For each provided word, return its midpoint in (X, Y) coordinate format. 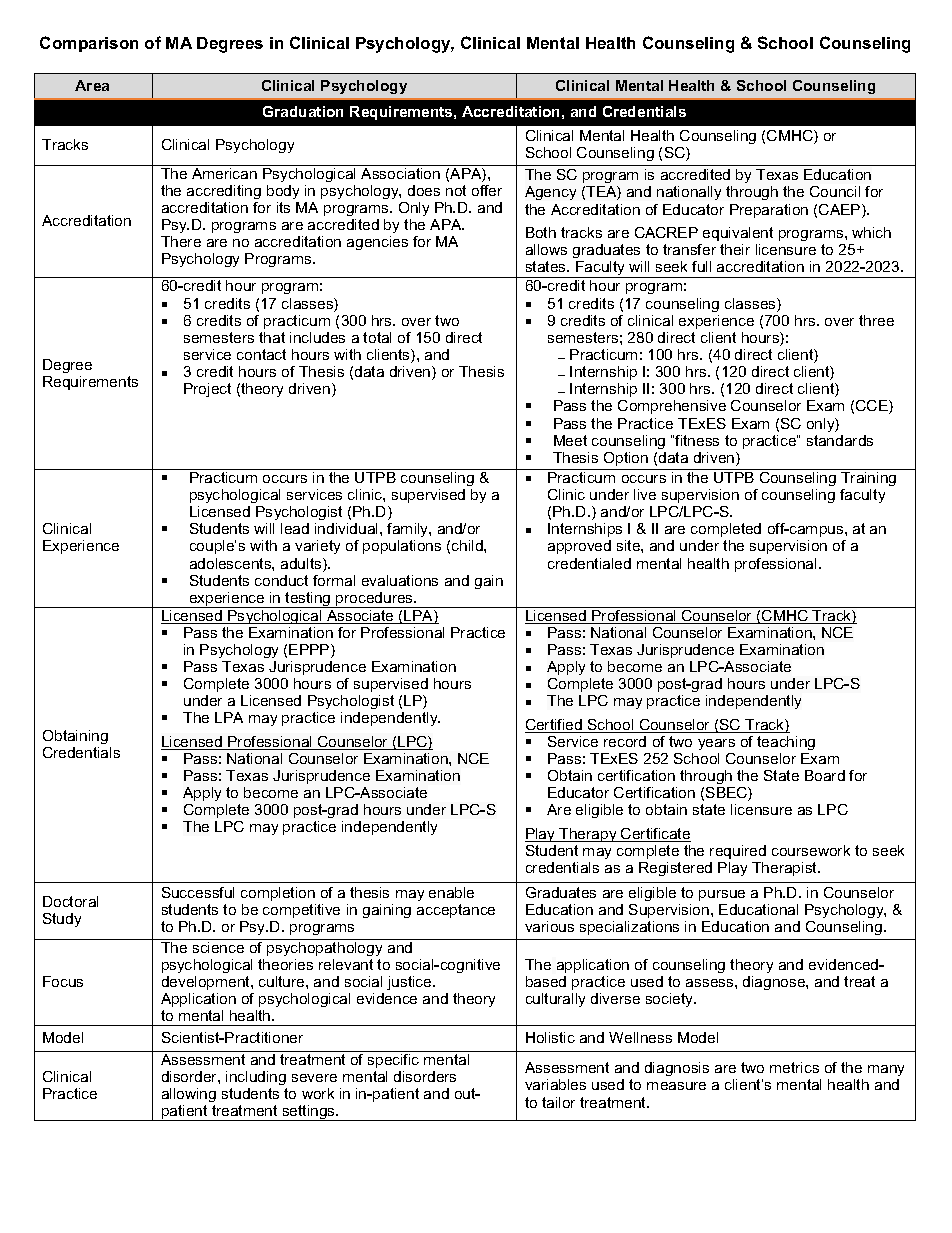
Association (400, 173)
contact (261, 354)
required (738, 852)
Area (92, 85)
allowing (189, 1095)
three (876, 320)
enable (451, 892)
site (629, 545)
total (377, 337)
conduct (281, 580)
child (468, 545)
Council (835, 191)
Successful (198, 892)
